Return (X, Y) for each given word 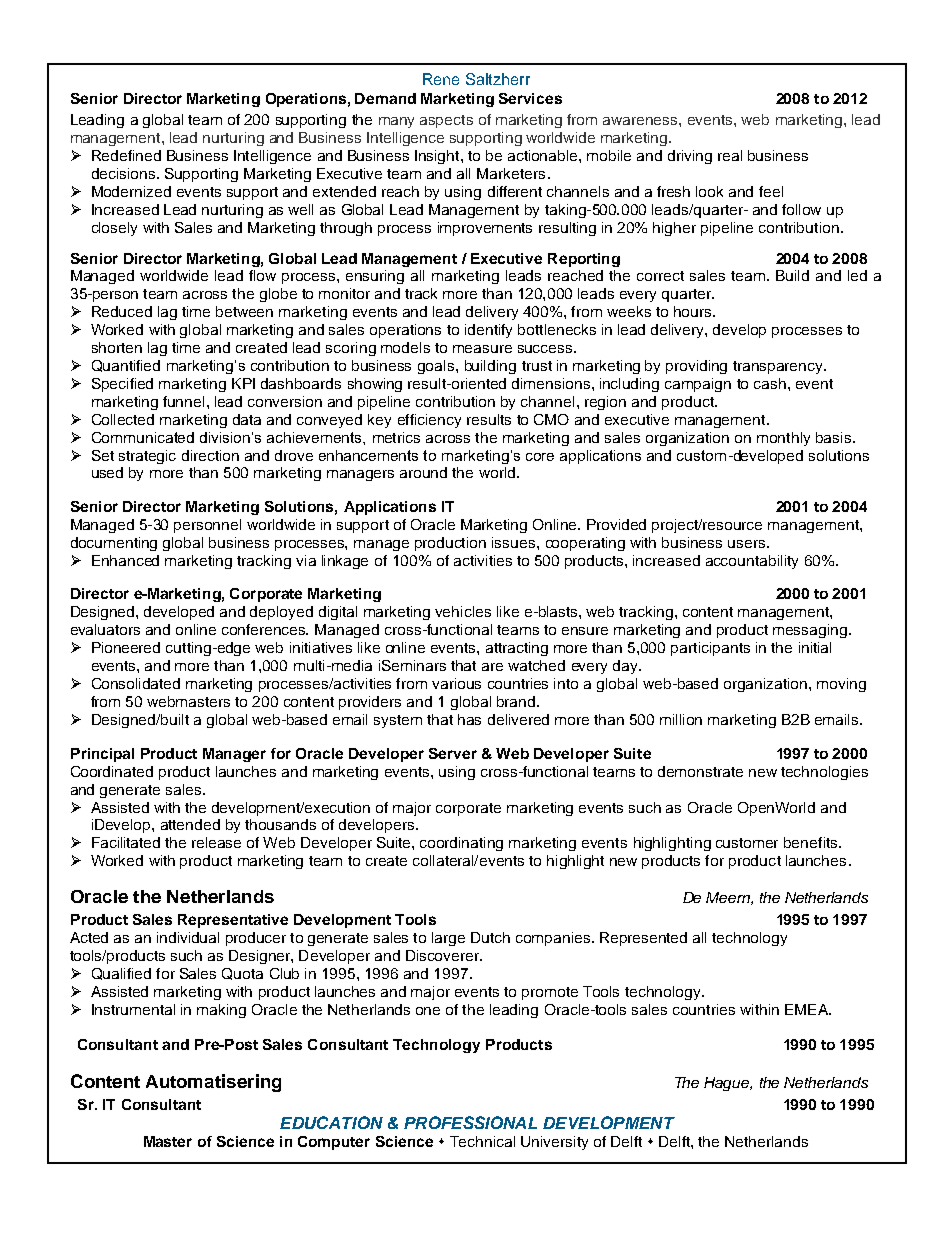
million (681, 719)
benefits (812, 842)
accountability (752, 562)
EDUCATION (331, 1122)
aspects (446, 121)
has (469, 719)
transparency (779, 367)
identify (488, 331)
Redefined (126, 155)
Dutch (490, 937)
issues (515, 542)
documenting (114, 544)
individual (188, 937)
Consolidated (136, 683)
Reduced (122, 311)
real (730, 155)
